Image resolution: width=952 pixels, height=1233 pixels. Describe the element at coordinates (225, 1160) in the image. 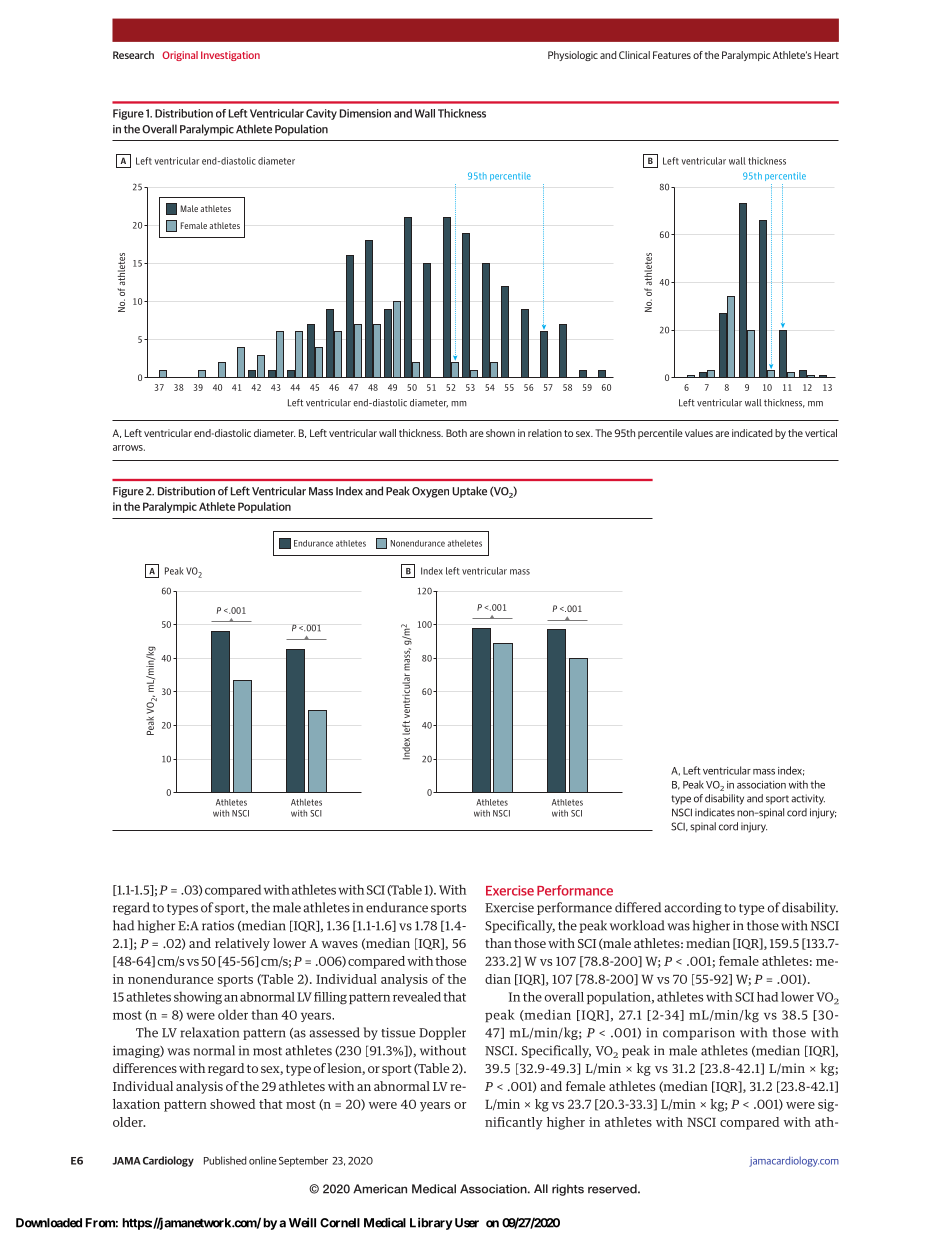

I see `Published` at that location.
